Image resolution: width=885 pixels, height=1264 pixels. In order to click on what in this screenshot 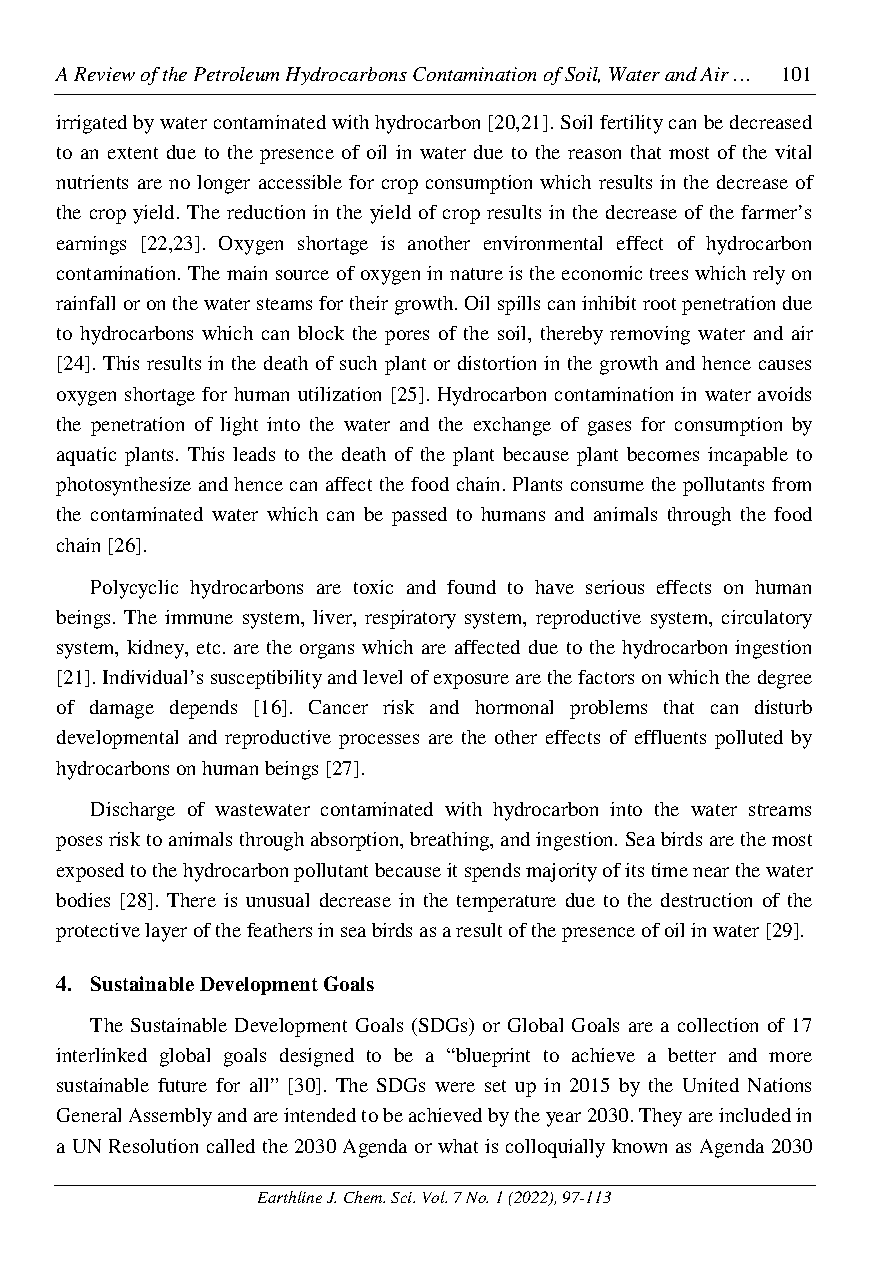, I will do `click(458, 1146)`.
